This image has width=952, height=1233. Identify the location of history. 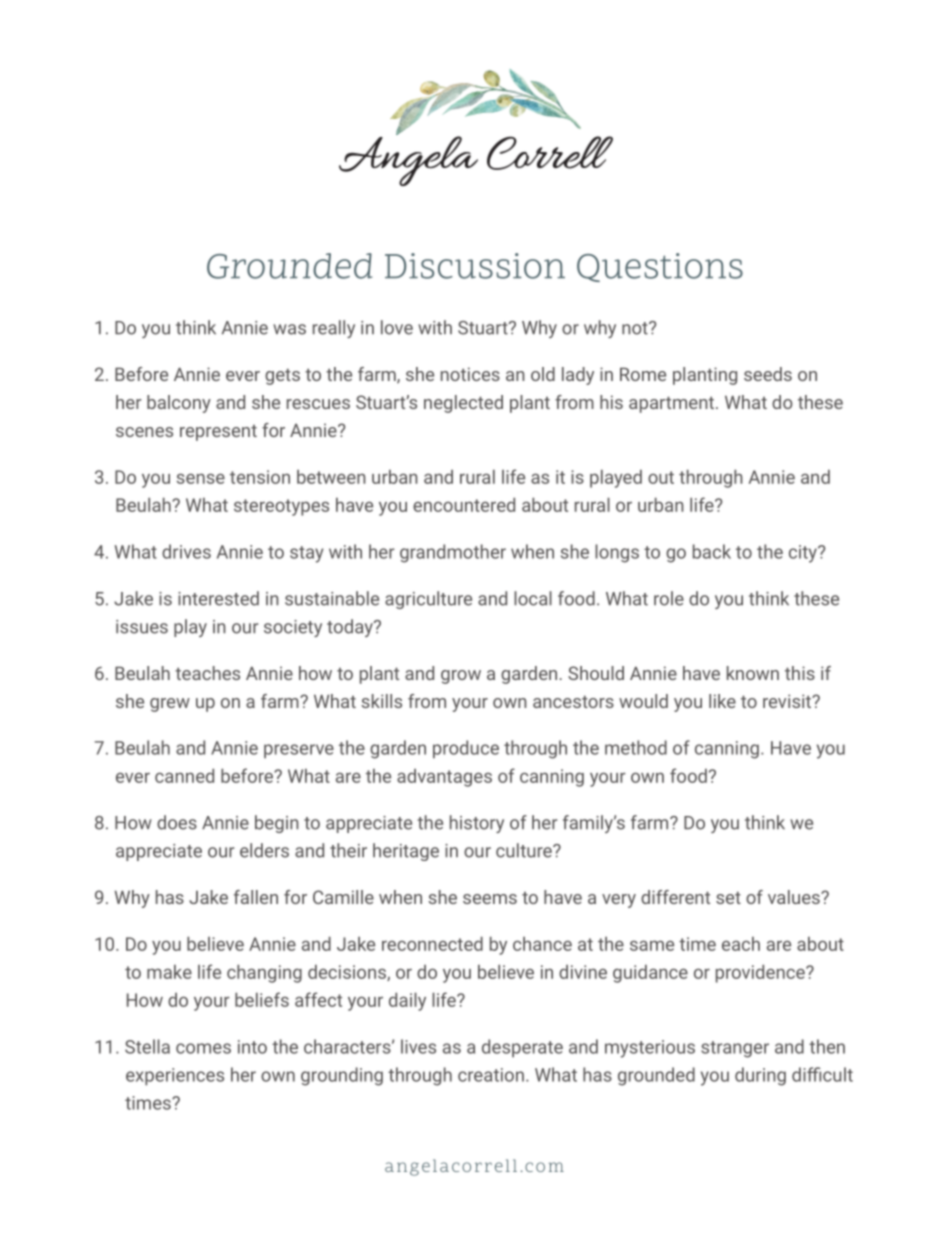
(477, 824).
